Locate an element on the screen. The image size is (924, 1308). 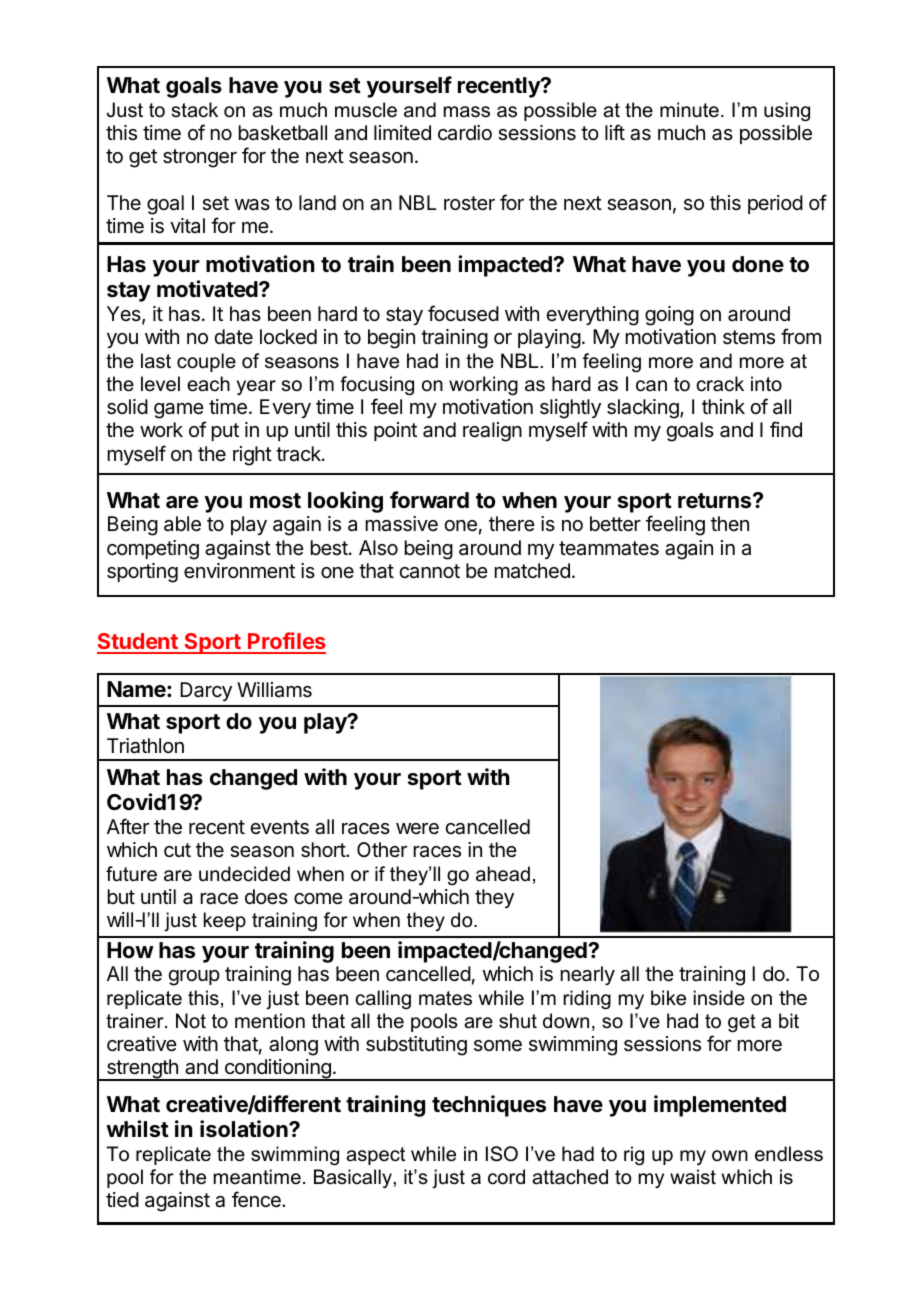
cannot is located at coordinates (429, 571).
